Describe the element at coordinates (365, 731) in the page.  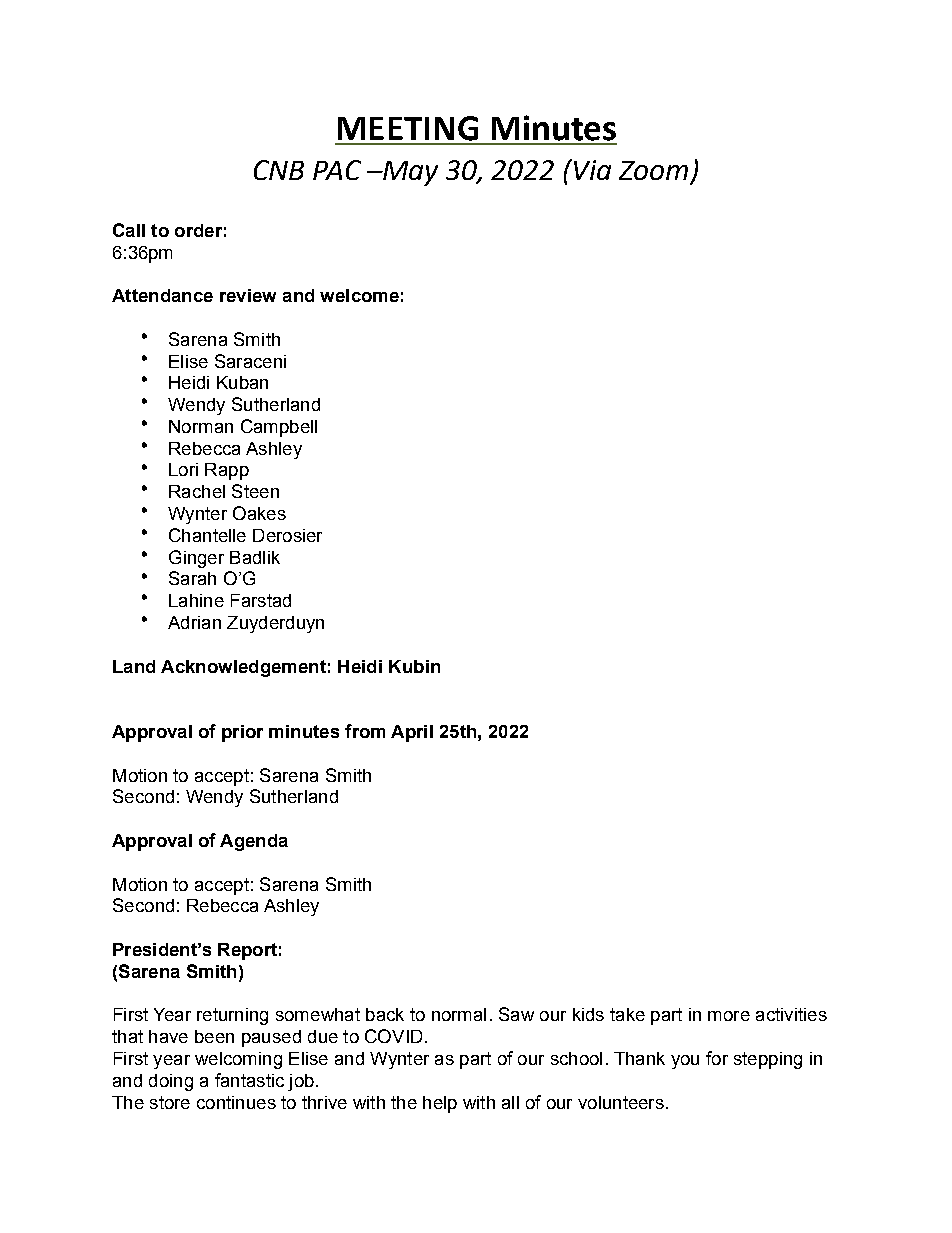
I see `from` at that location.
